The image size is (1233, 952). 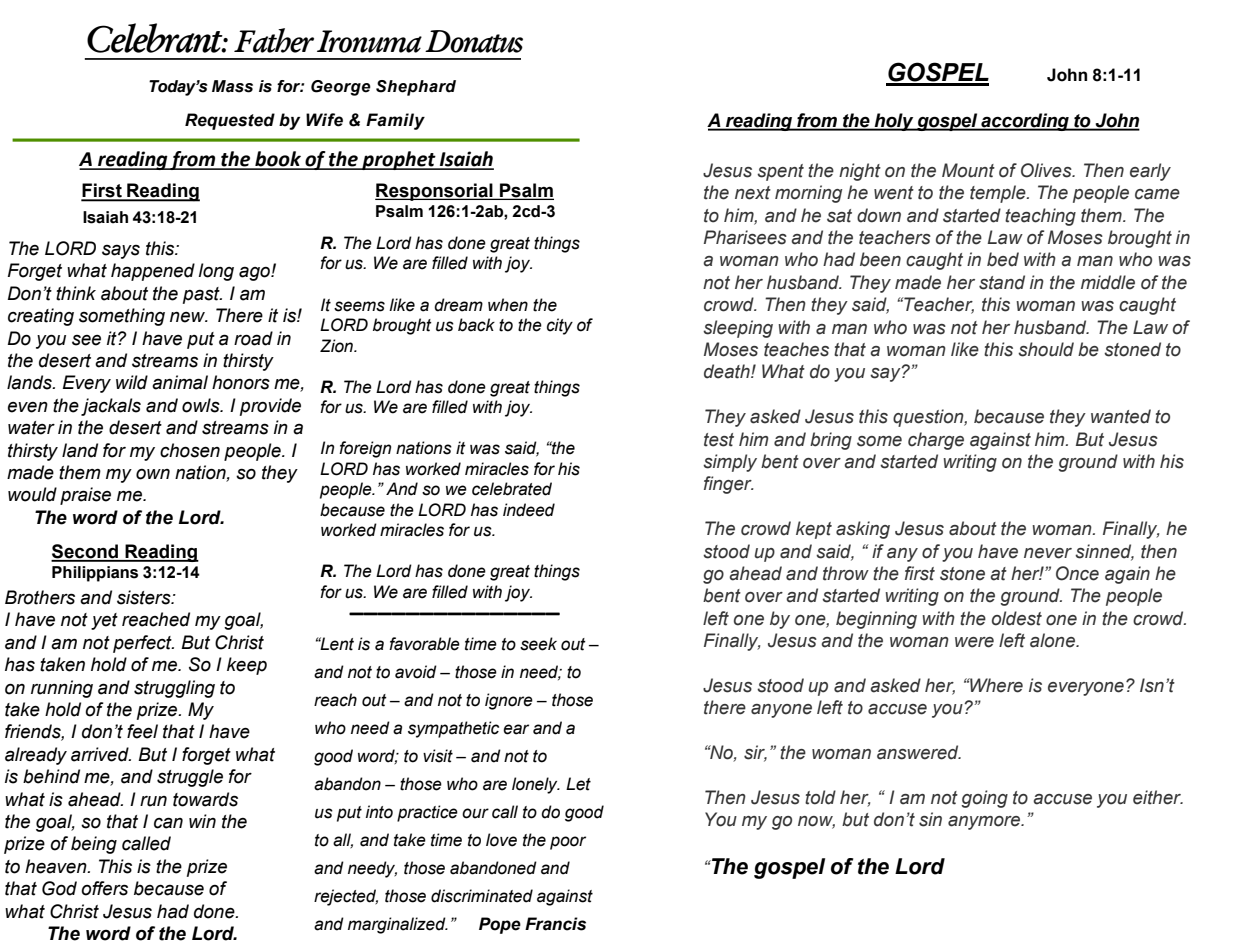 I want to click on city, so click(x=560, y=326).
